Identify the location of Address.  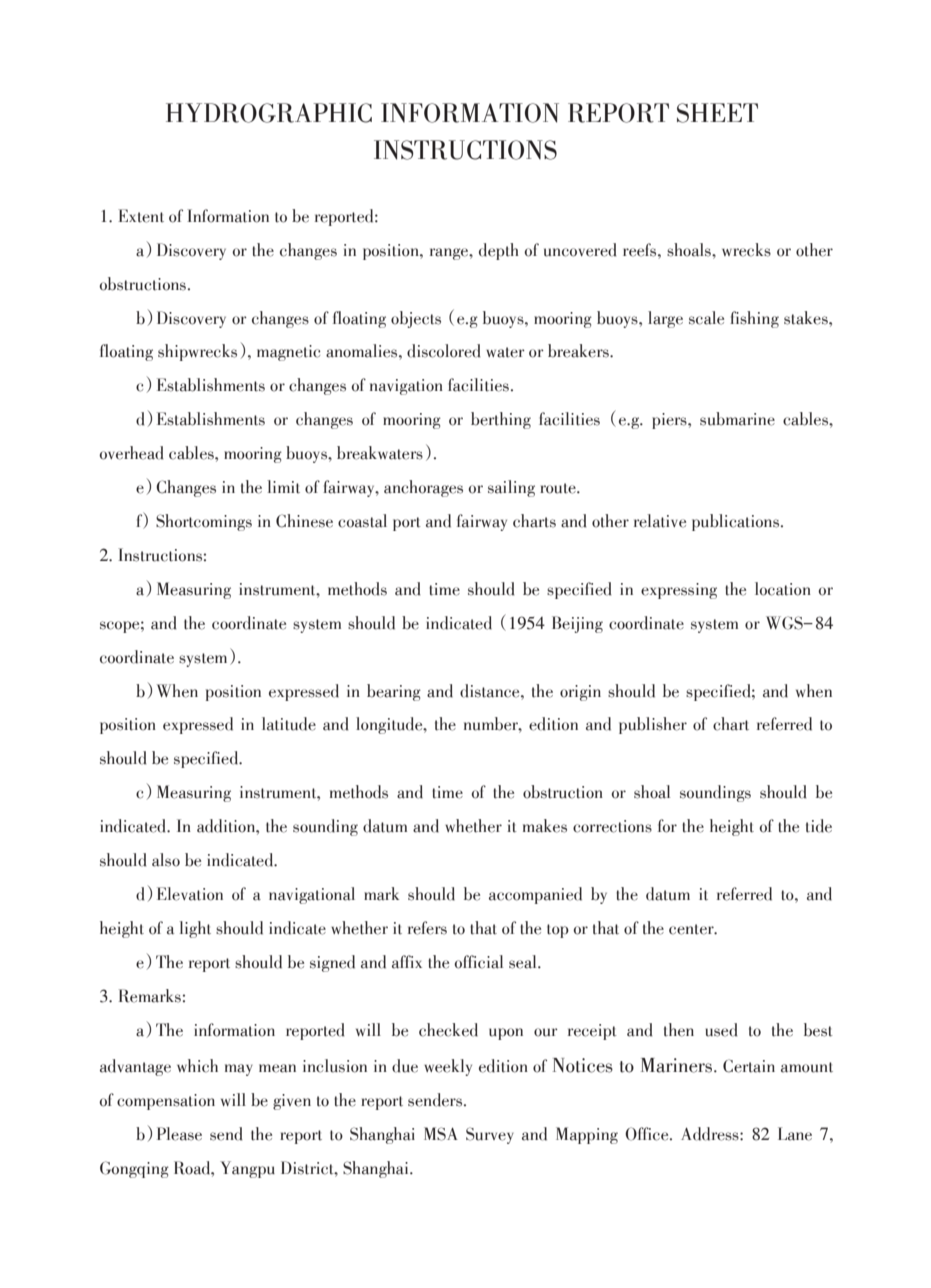
(711, 1134).
